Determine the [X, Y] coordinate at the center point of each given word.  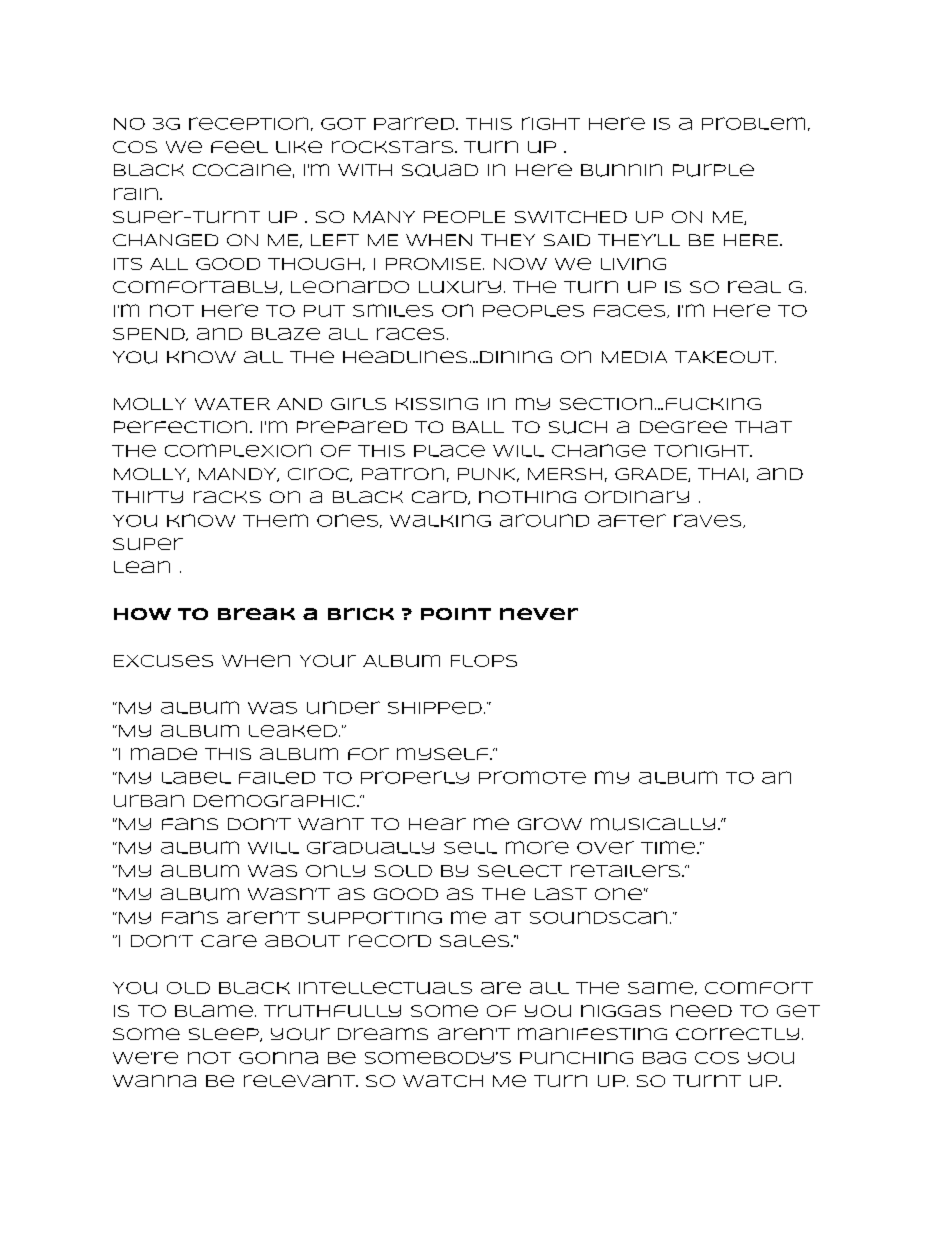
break [256, 614]
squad [440, 170]
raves [709, 521]
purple [713, 170]
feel [239, 147]
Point [456, 614]
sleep [225, 1035]
